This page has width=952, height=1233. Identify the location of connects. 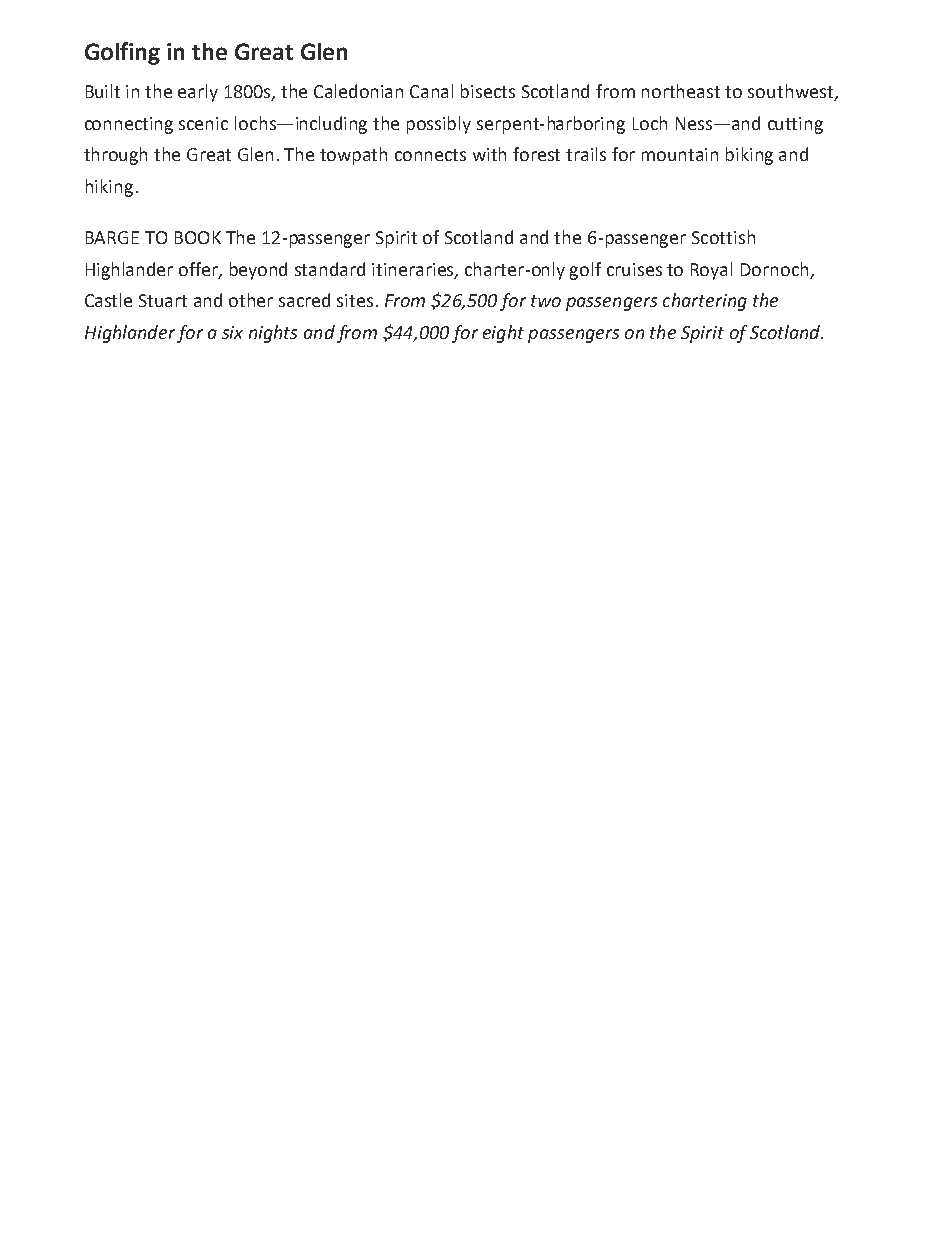
(430, 155).
